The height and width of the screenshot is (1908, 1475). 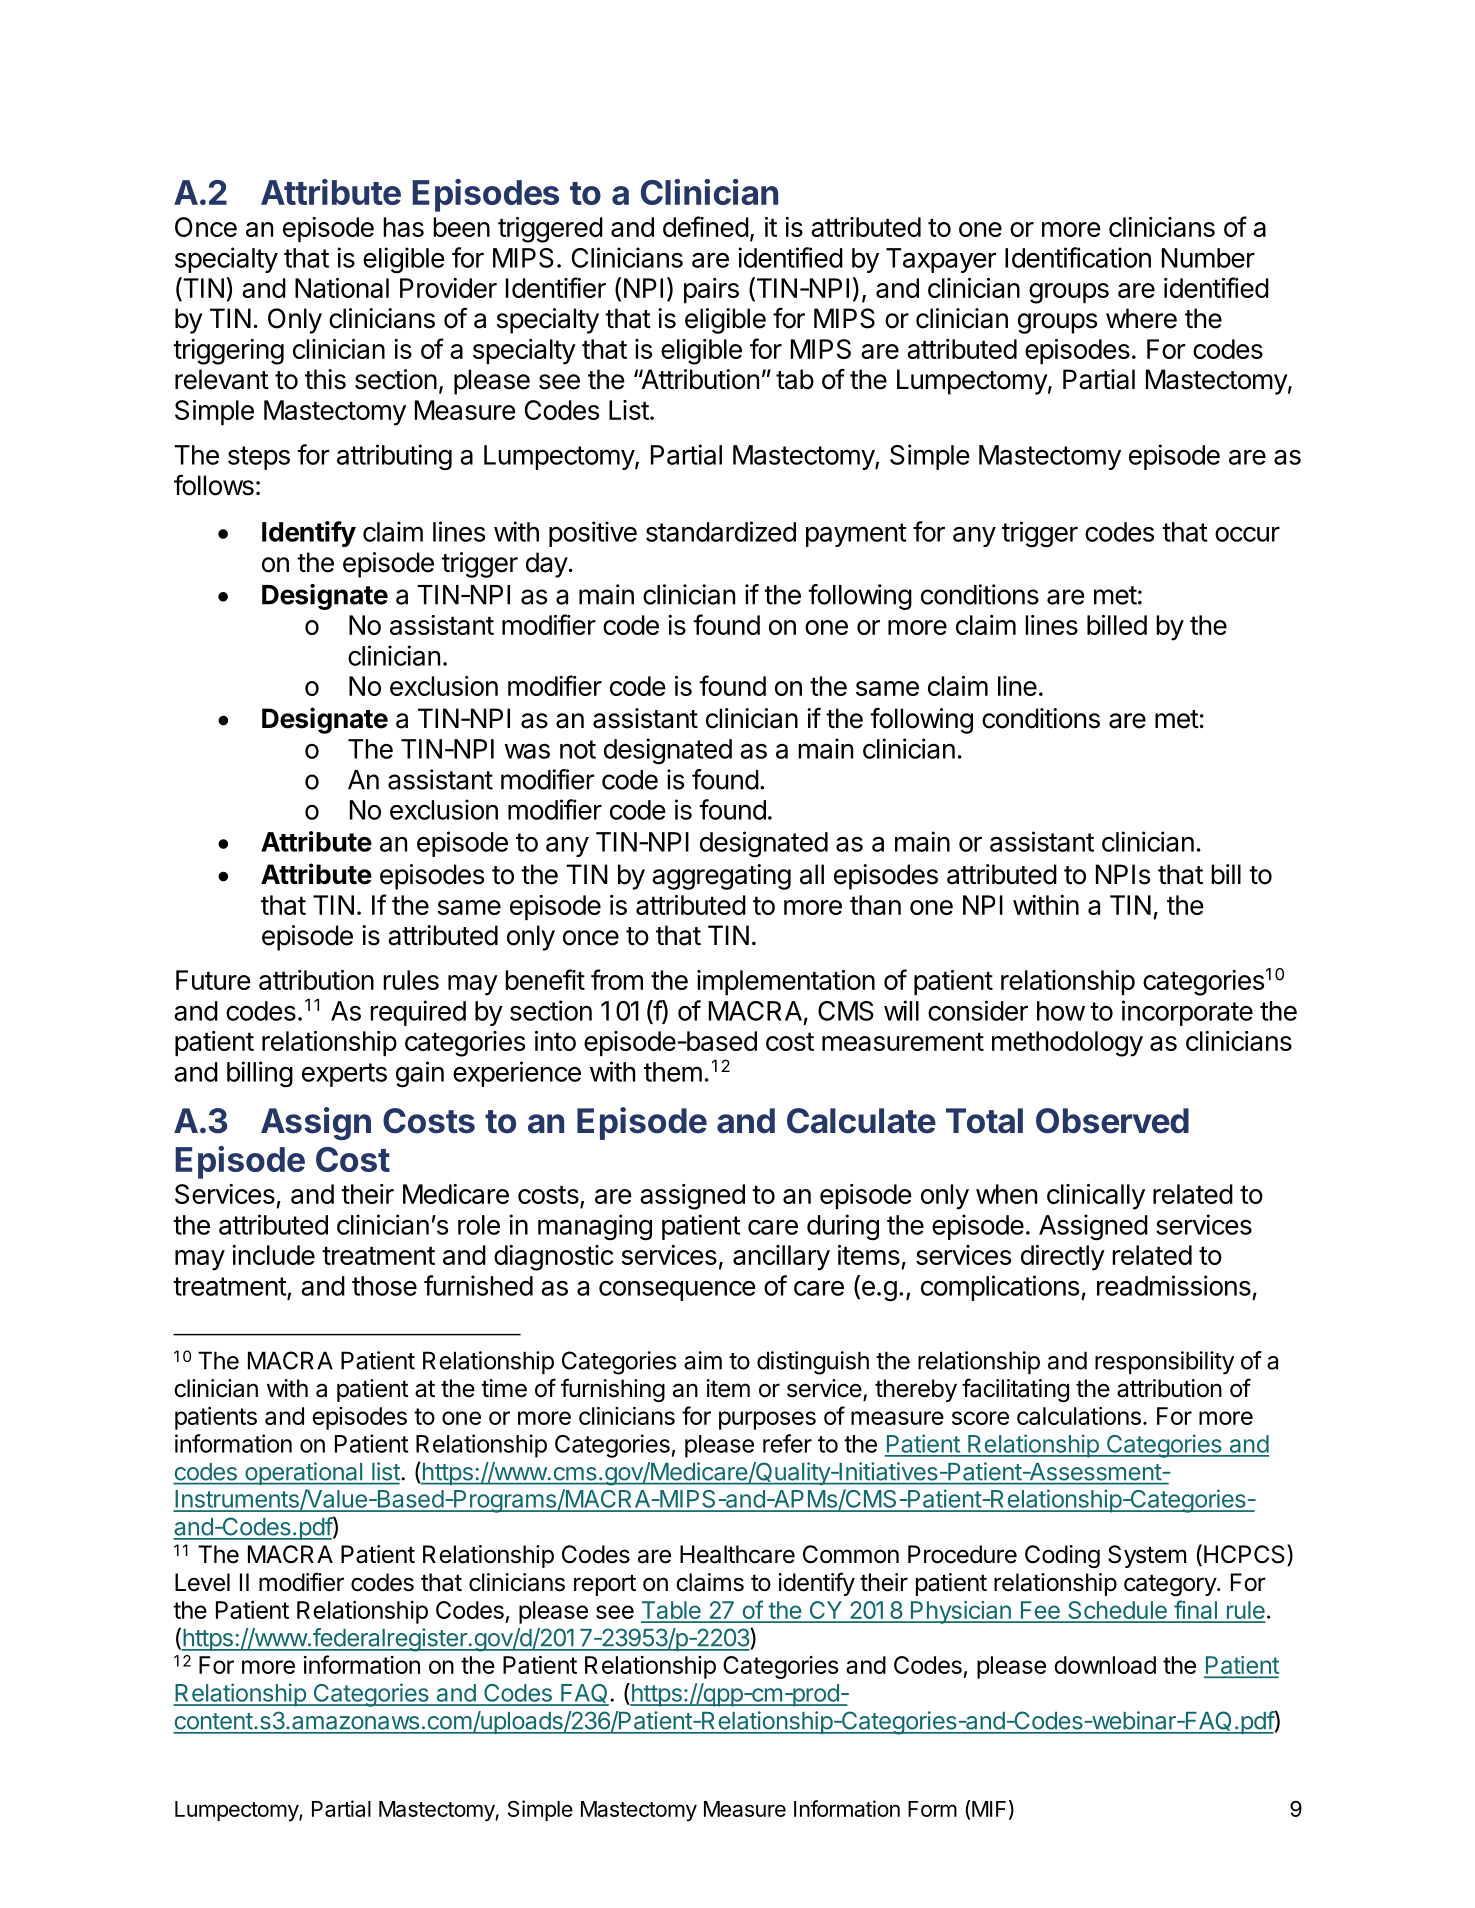 I want to click on report, so click(x=605, y=1585).
